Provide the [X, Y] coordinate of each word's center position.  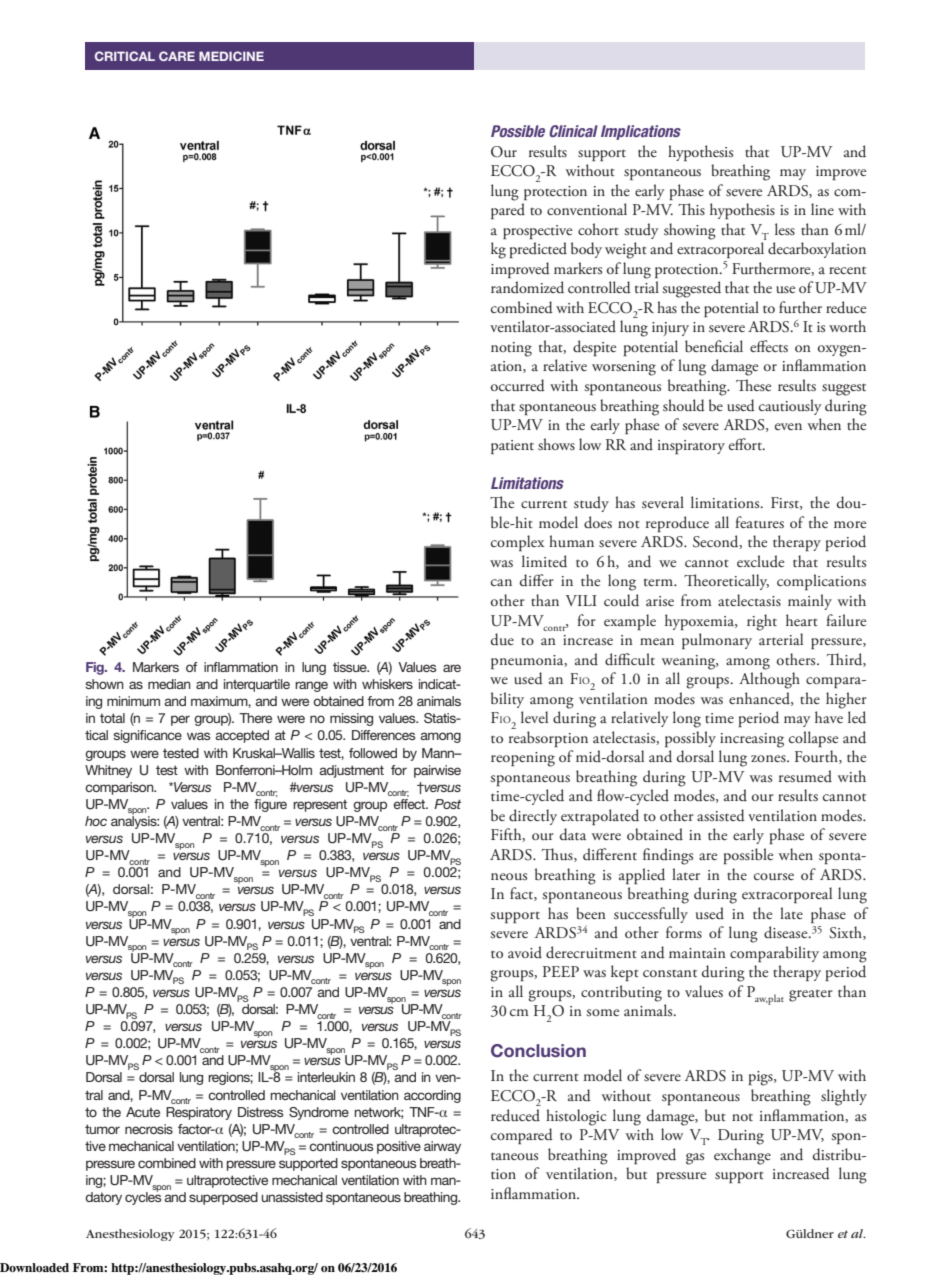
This [691, 209]
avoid [525, 952]
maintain [697, 953]
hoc [96, 821]
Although [769, 680]
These [753, 385]
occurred [518, 385]
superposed [223, 1198]
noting [511, 349]
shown [105, 684]
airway [442, 1147]
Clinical [573, 131]
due [502, 639]
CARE [177, 56]
